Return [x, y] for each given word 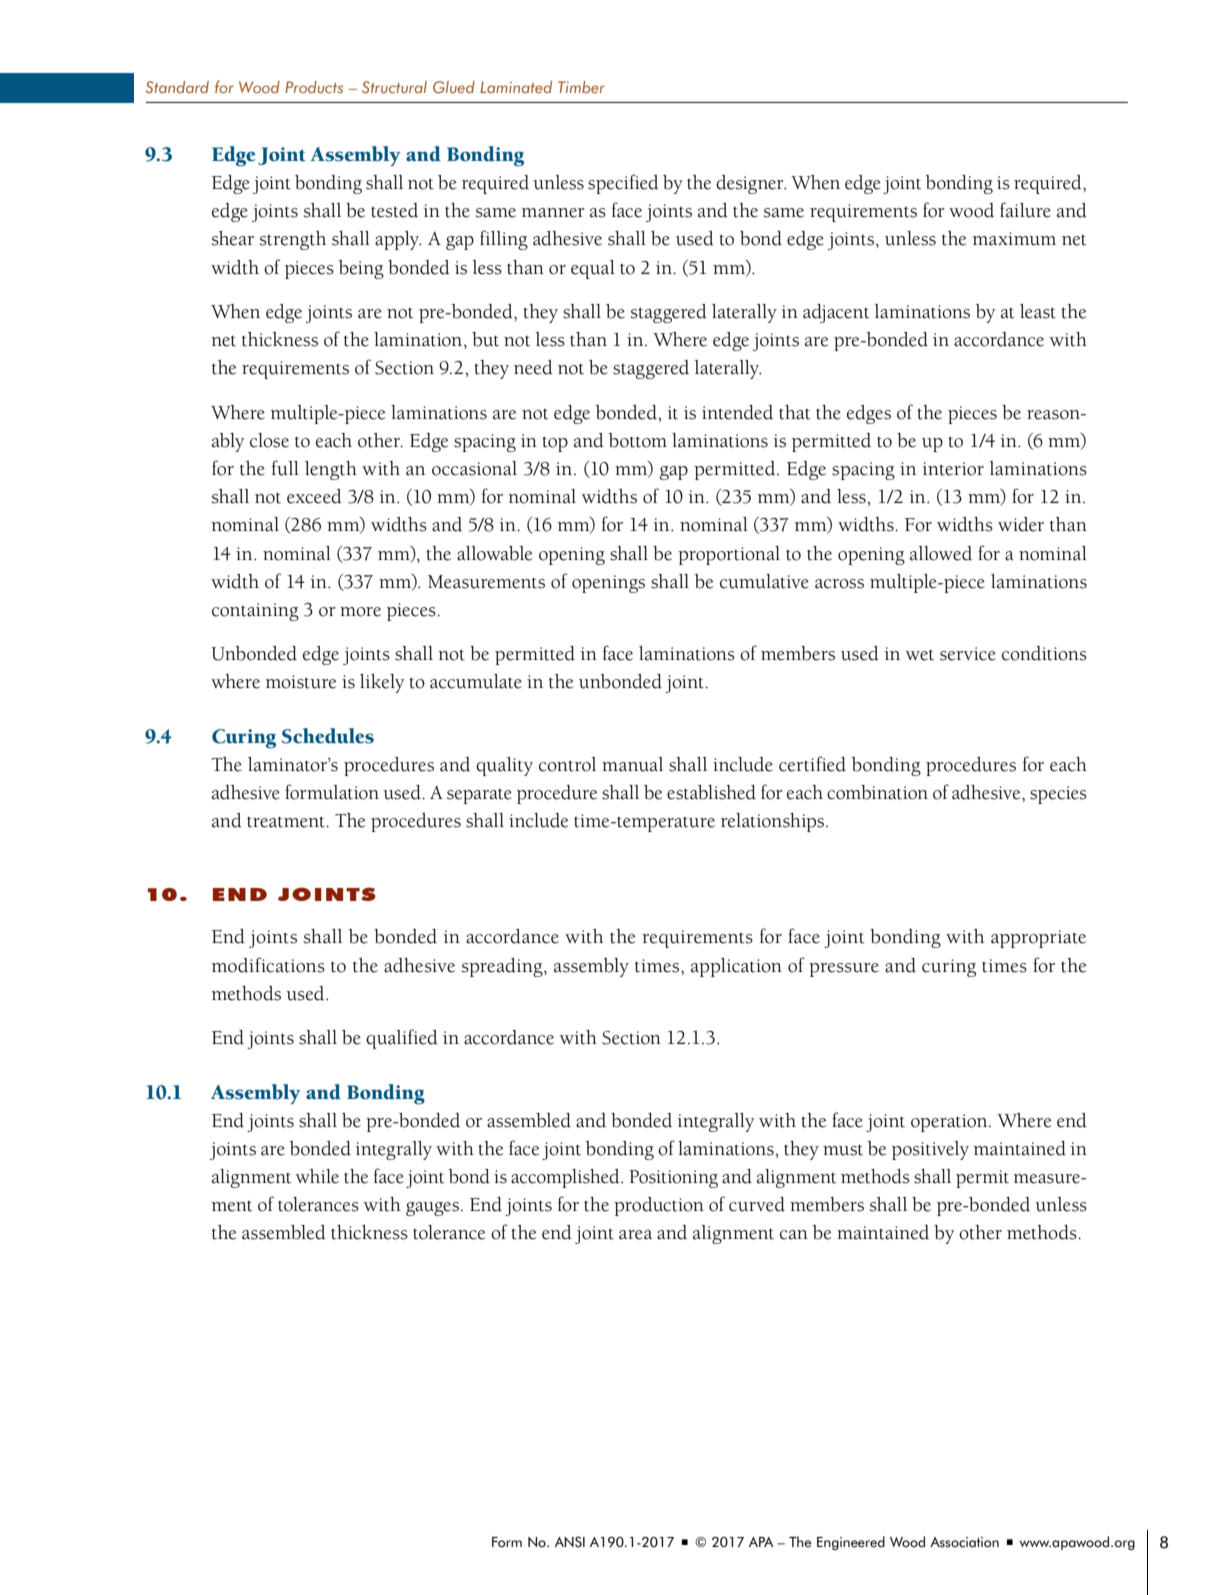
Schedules [328, 736]
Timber [581, 87]
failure [1025, 210]
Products [314, 87]
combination [877, 792]
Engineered [851, 1543]
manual [632, 764]
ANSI [570, 1542]
